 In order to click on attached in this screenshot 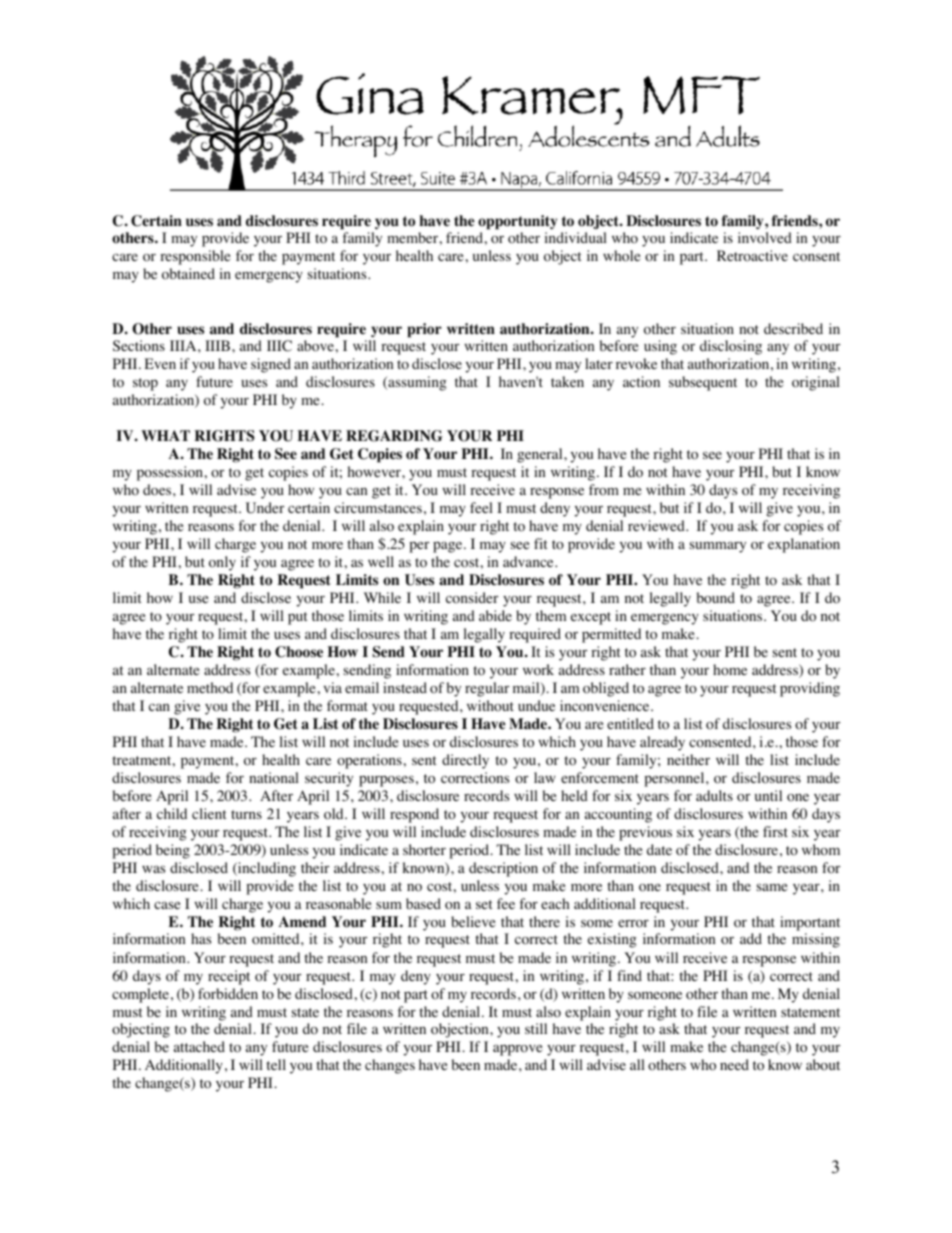, I will do `click(199, 1046)`.
